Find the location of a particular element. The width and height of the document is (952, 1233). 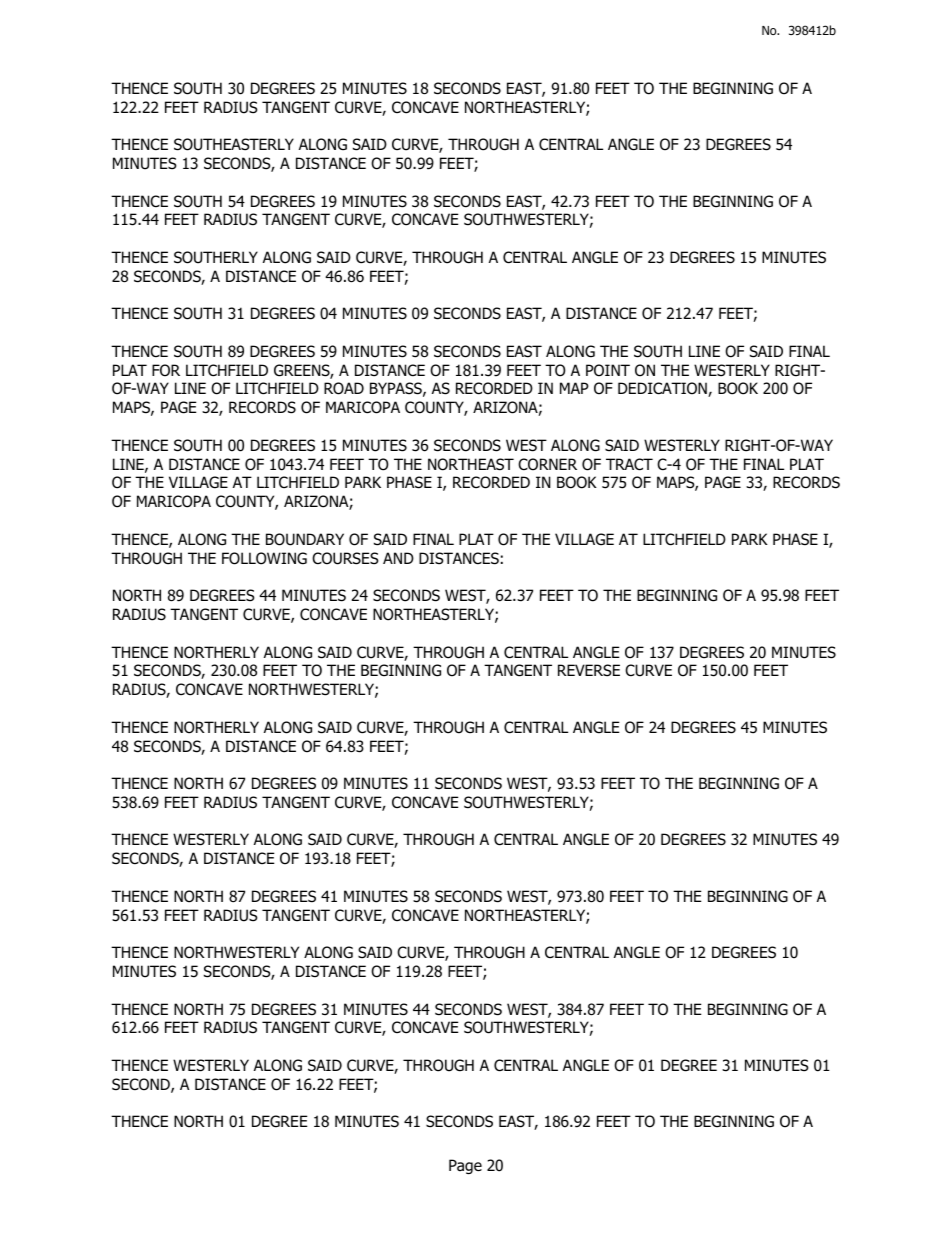

REVERSE is located at coordinates (589, 670).
